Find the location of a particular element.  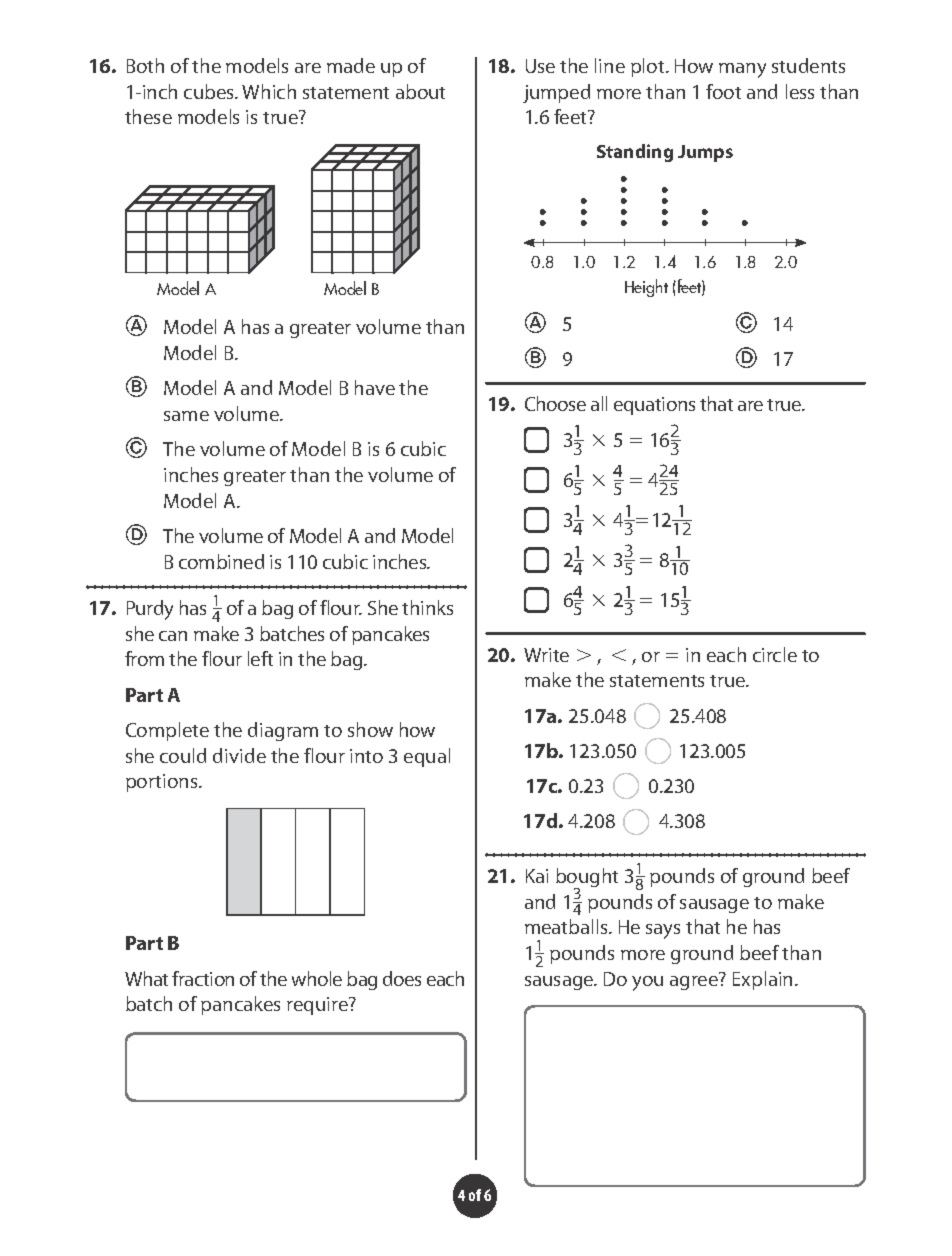

cubes is located at coordinates (210, 91).
